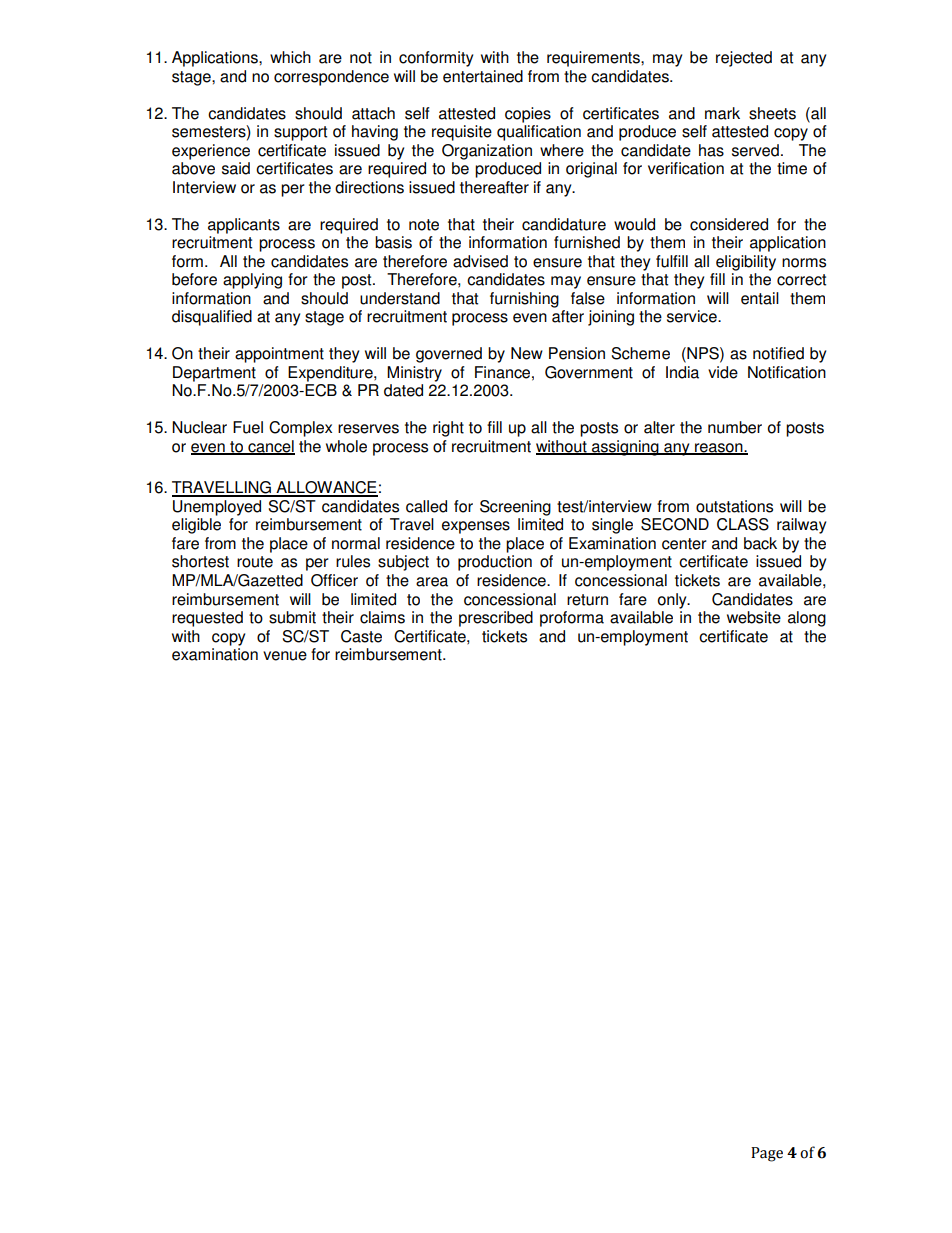 The height and width of the image is (1233, 952). What do you see at coordinates (290, 57) in the image?
I see `which` at bounding box center [290, 57].
